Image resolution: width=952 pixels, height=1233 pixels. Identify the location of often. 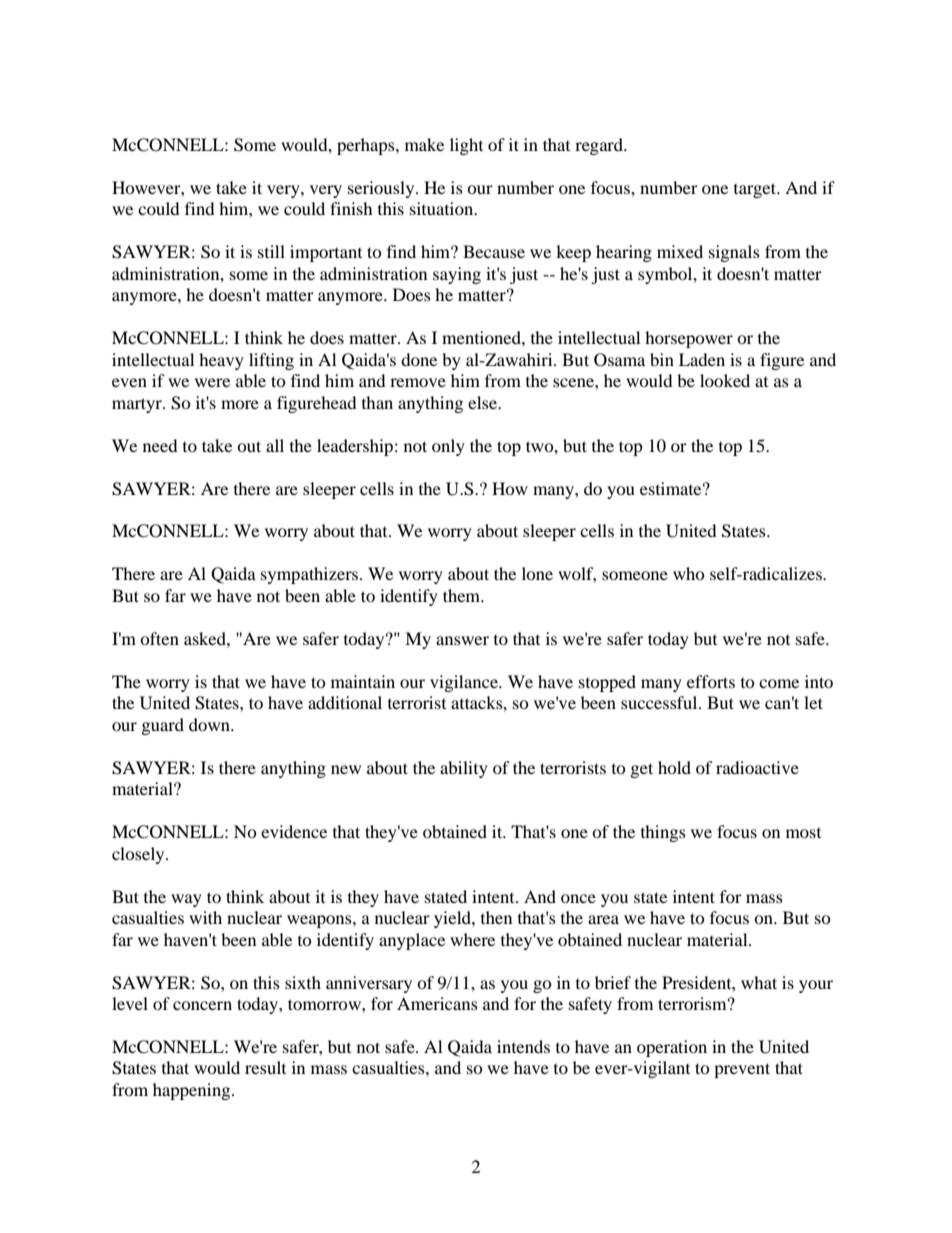
(159, 638).
